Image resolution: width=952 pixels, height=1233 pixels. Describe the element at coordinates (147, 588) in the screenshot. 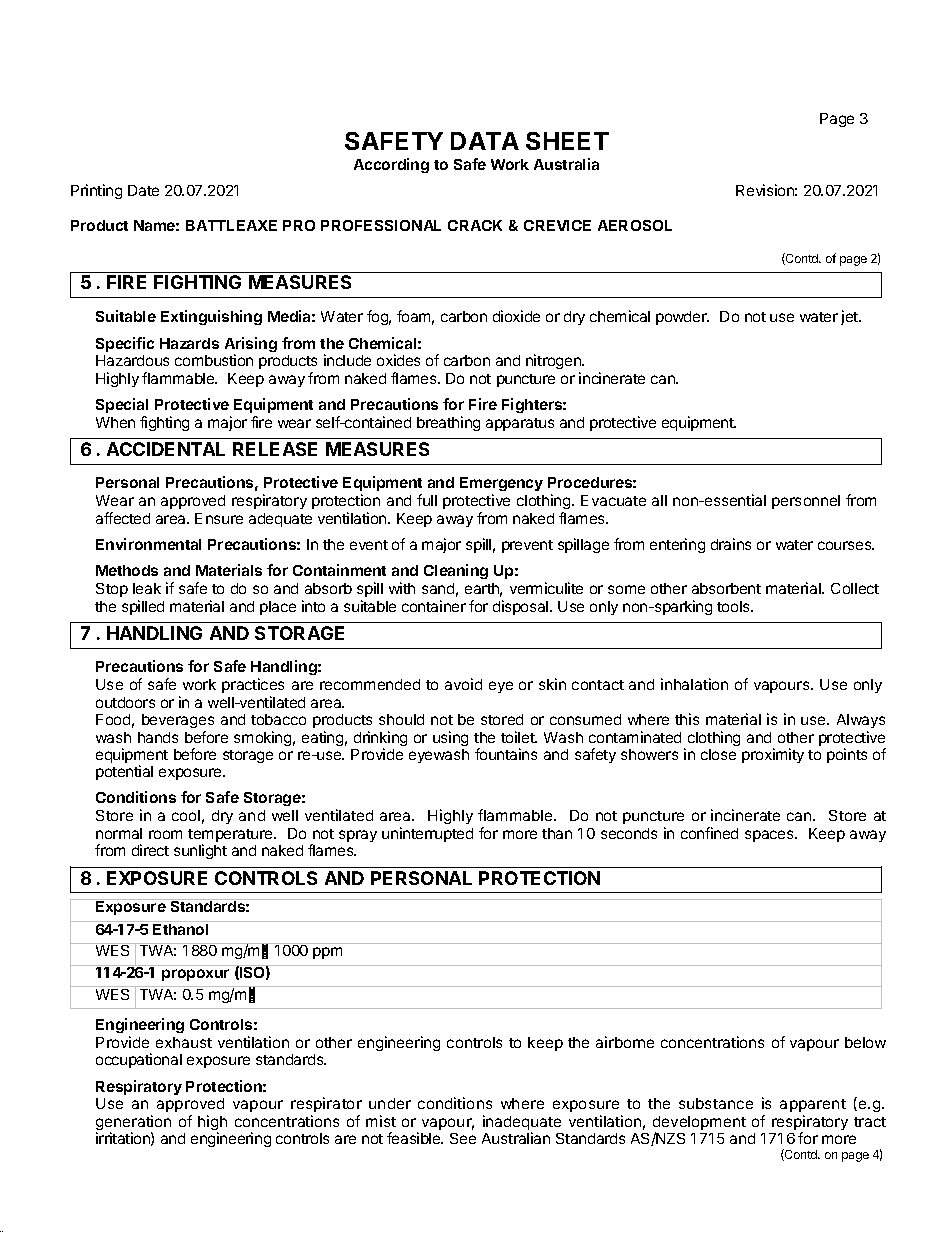

I see `leak` at that location.
